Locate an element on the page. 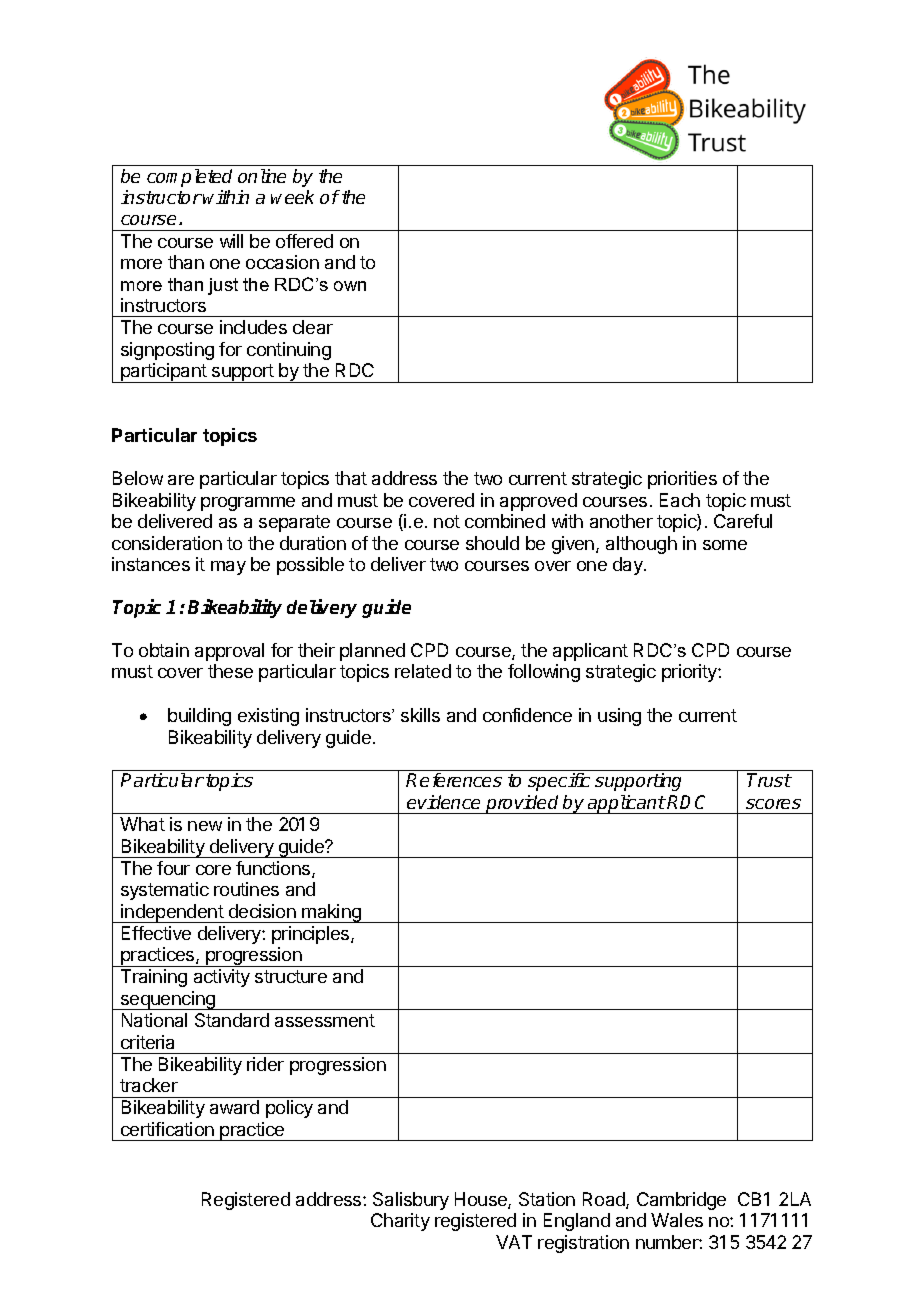  certification is located at coordinates (167, 1129).
